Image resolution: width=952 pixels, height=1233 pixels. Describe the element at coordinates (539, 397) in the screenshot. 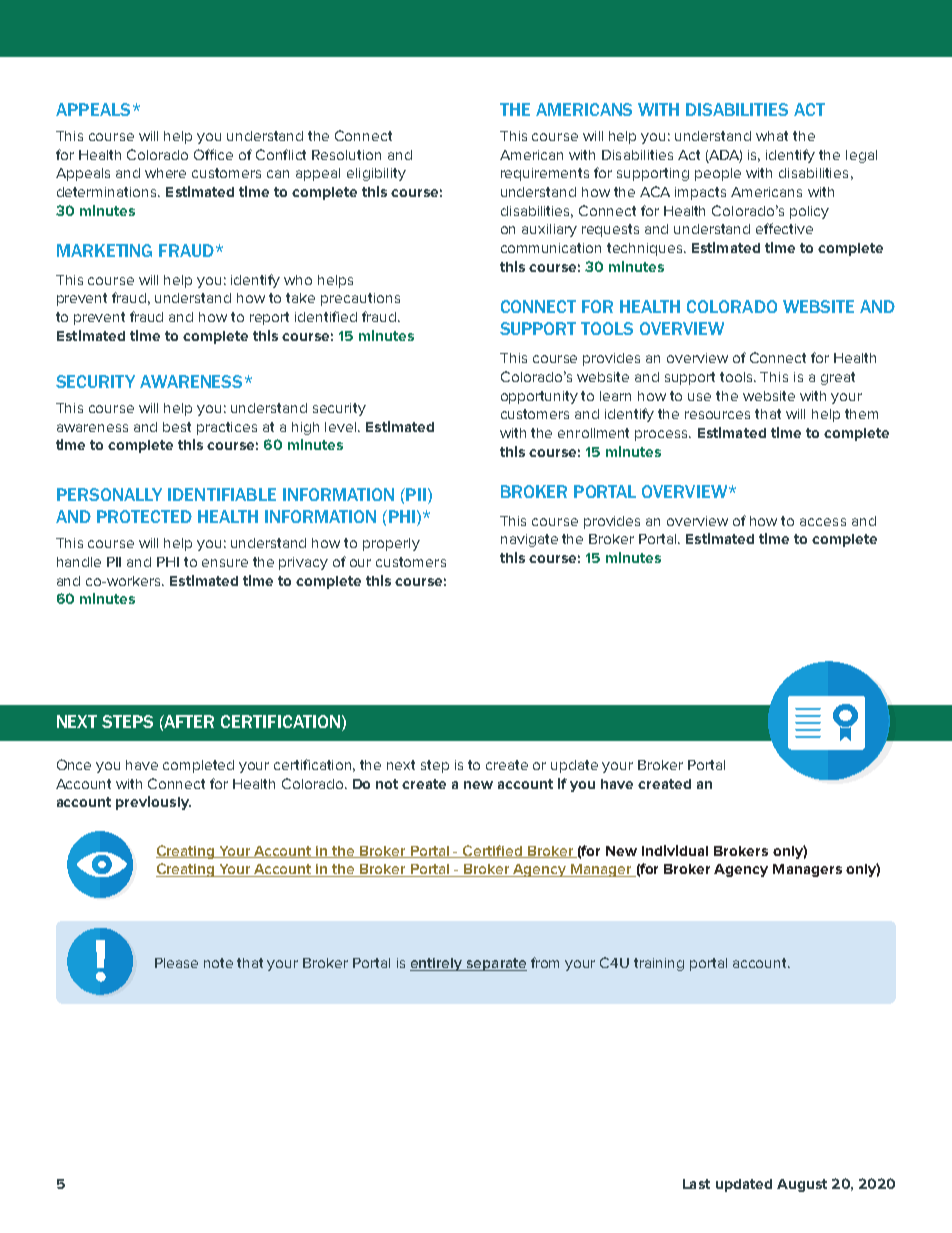

I see `opportunity` at that location.
